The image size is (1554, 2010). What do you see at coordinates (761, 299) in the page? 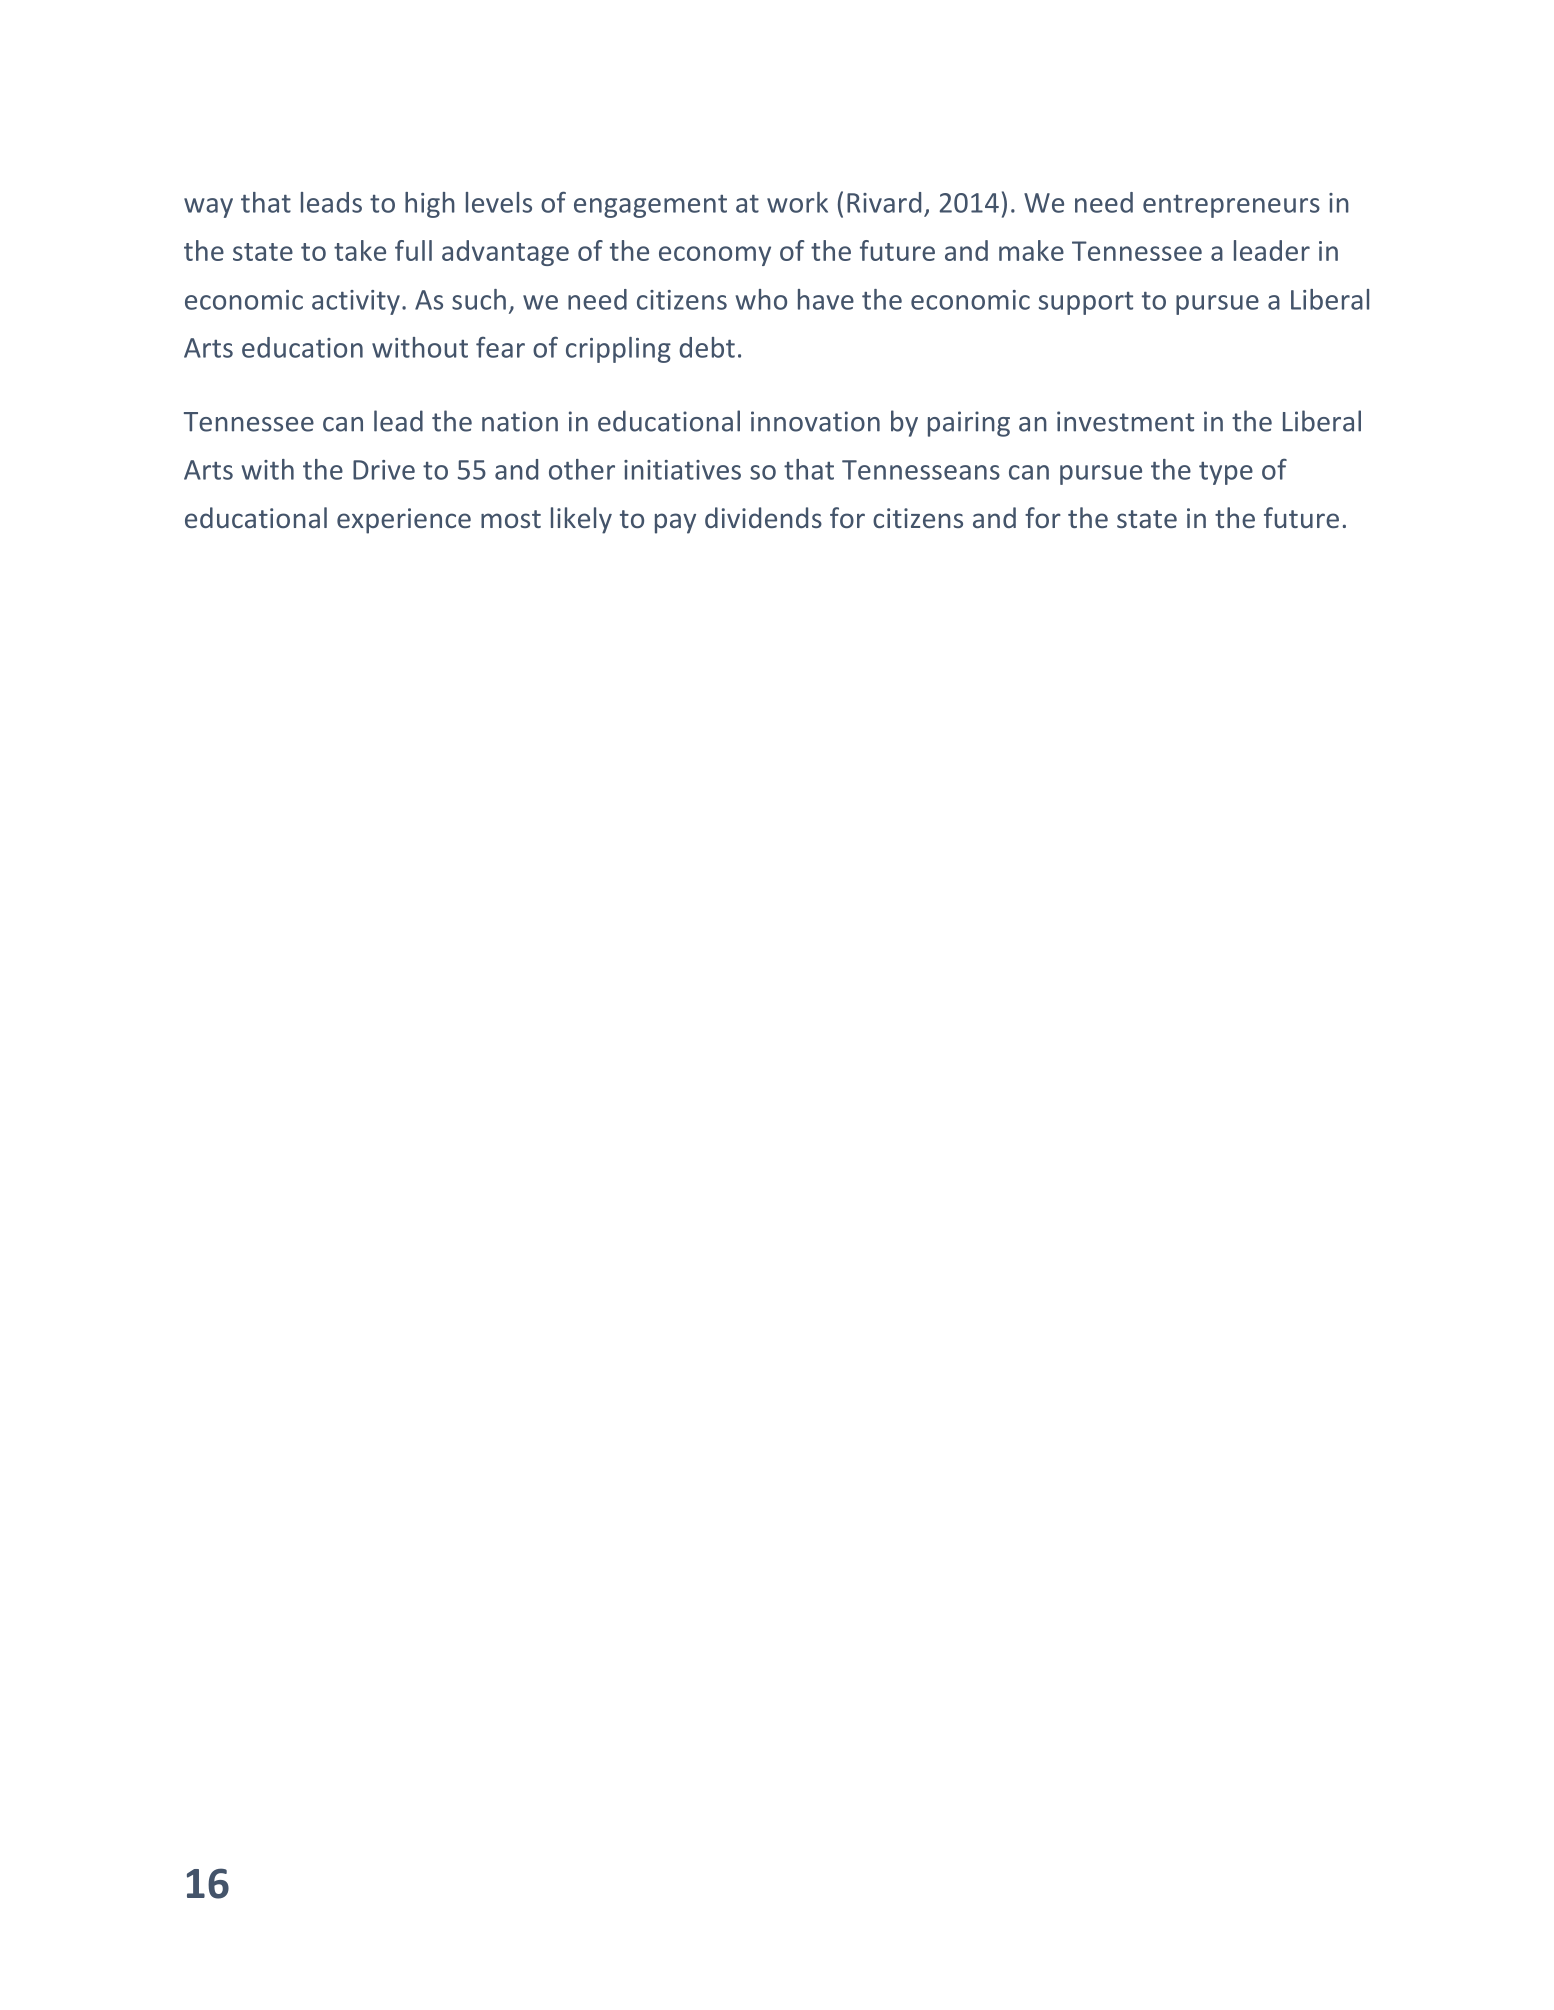
I see `who` at bounding box center [761, 299].
